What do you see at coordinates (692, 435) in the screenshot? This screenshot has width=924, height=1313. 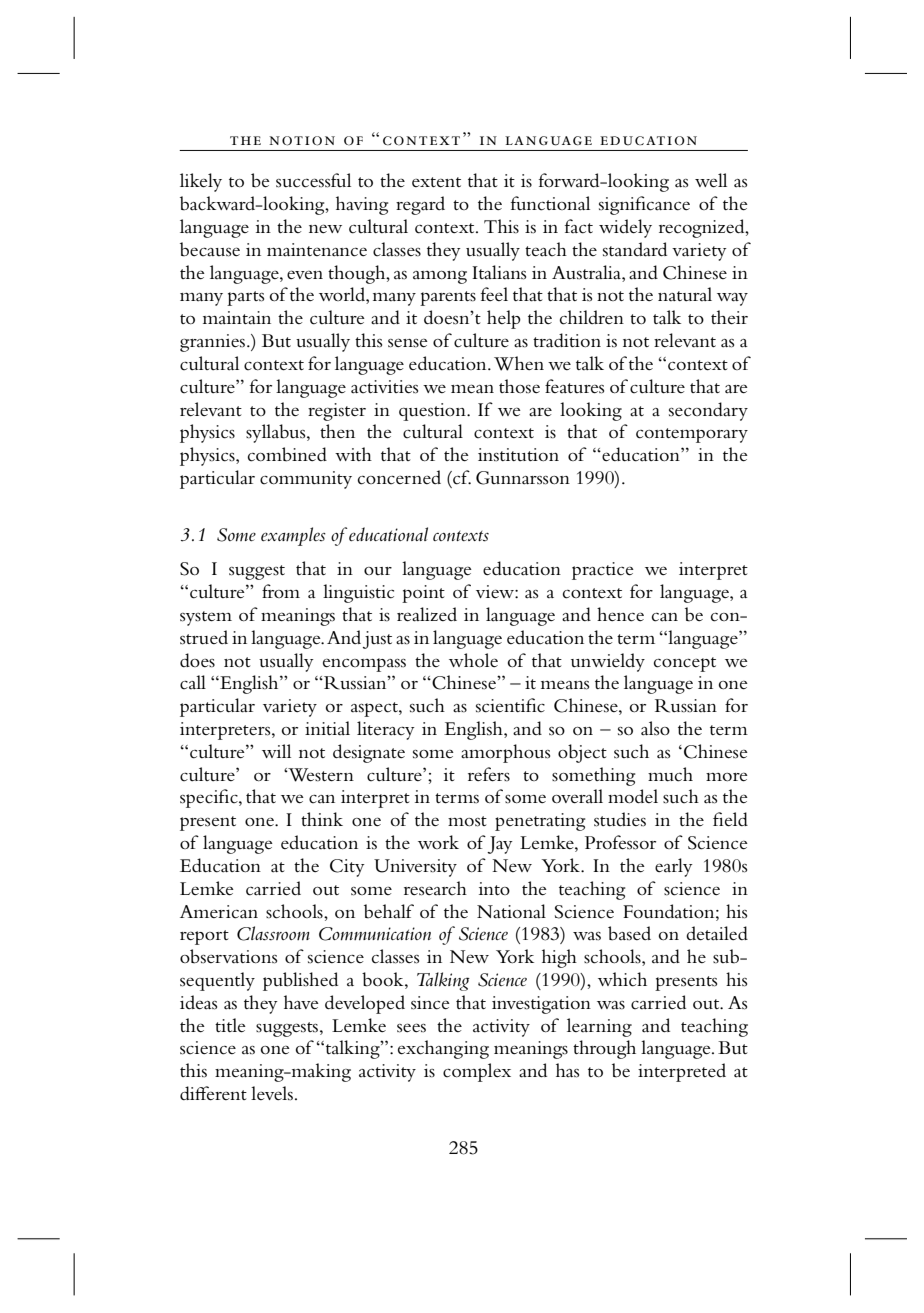 I see `contemporary` at bounding box center [692, 435].
